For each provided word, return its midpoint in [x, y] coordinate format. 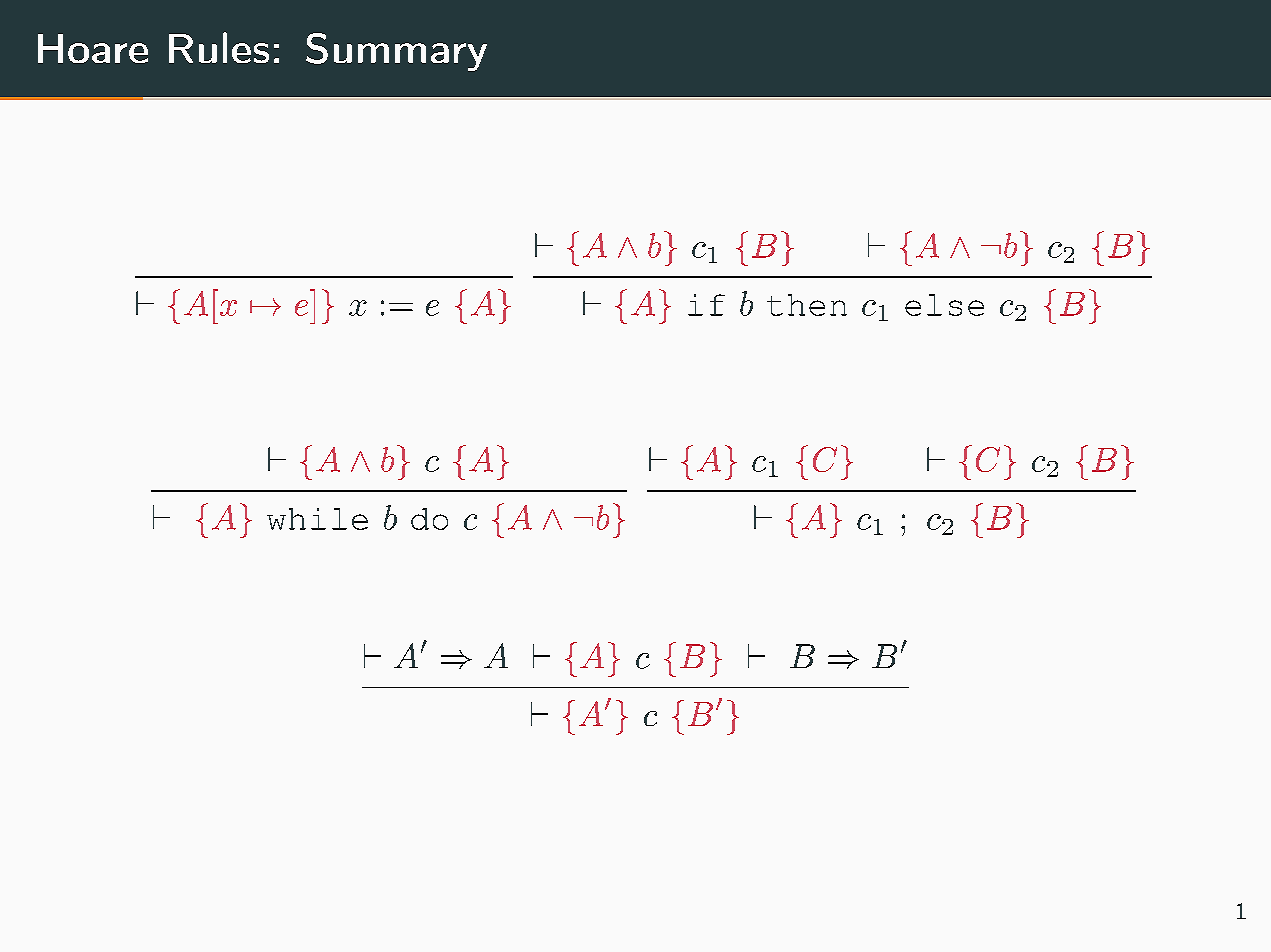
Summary [396, 52]
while [317, 519]
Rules [219, 47]
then [807, 305]
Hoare [93, 48]
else [944, 305]
